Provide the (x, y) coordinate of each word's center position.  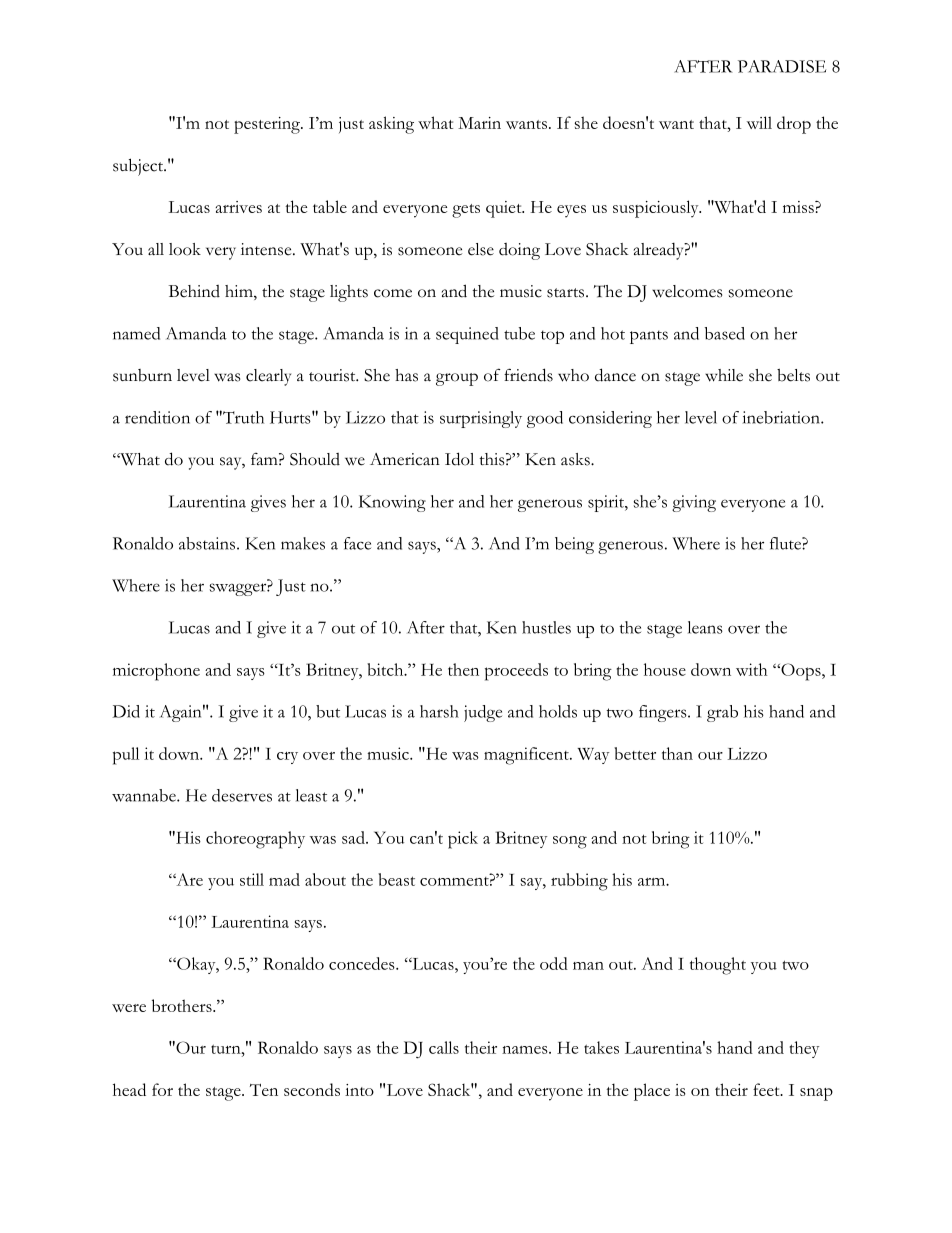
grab (722, 713)
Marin (479, 123)
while (724, 375)
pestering (268, 125)
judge (483, 713)
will (759, 122)
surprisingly (481, 419)
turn (227, 1049)
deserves (242, 795)
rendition (157, 417)
